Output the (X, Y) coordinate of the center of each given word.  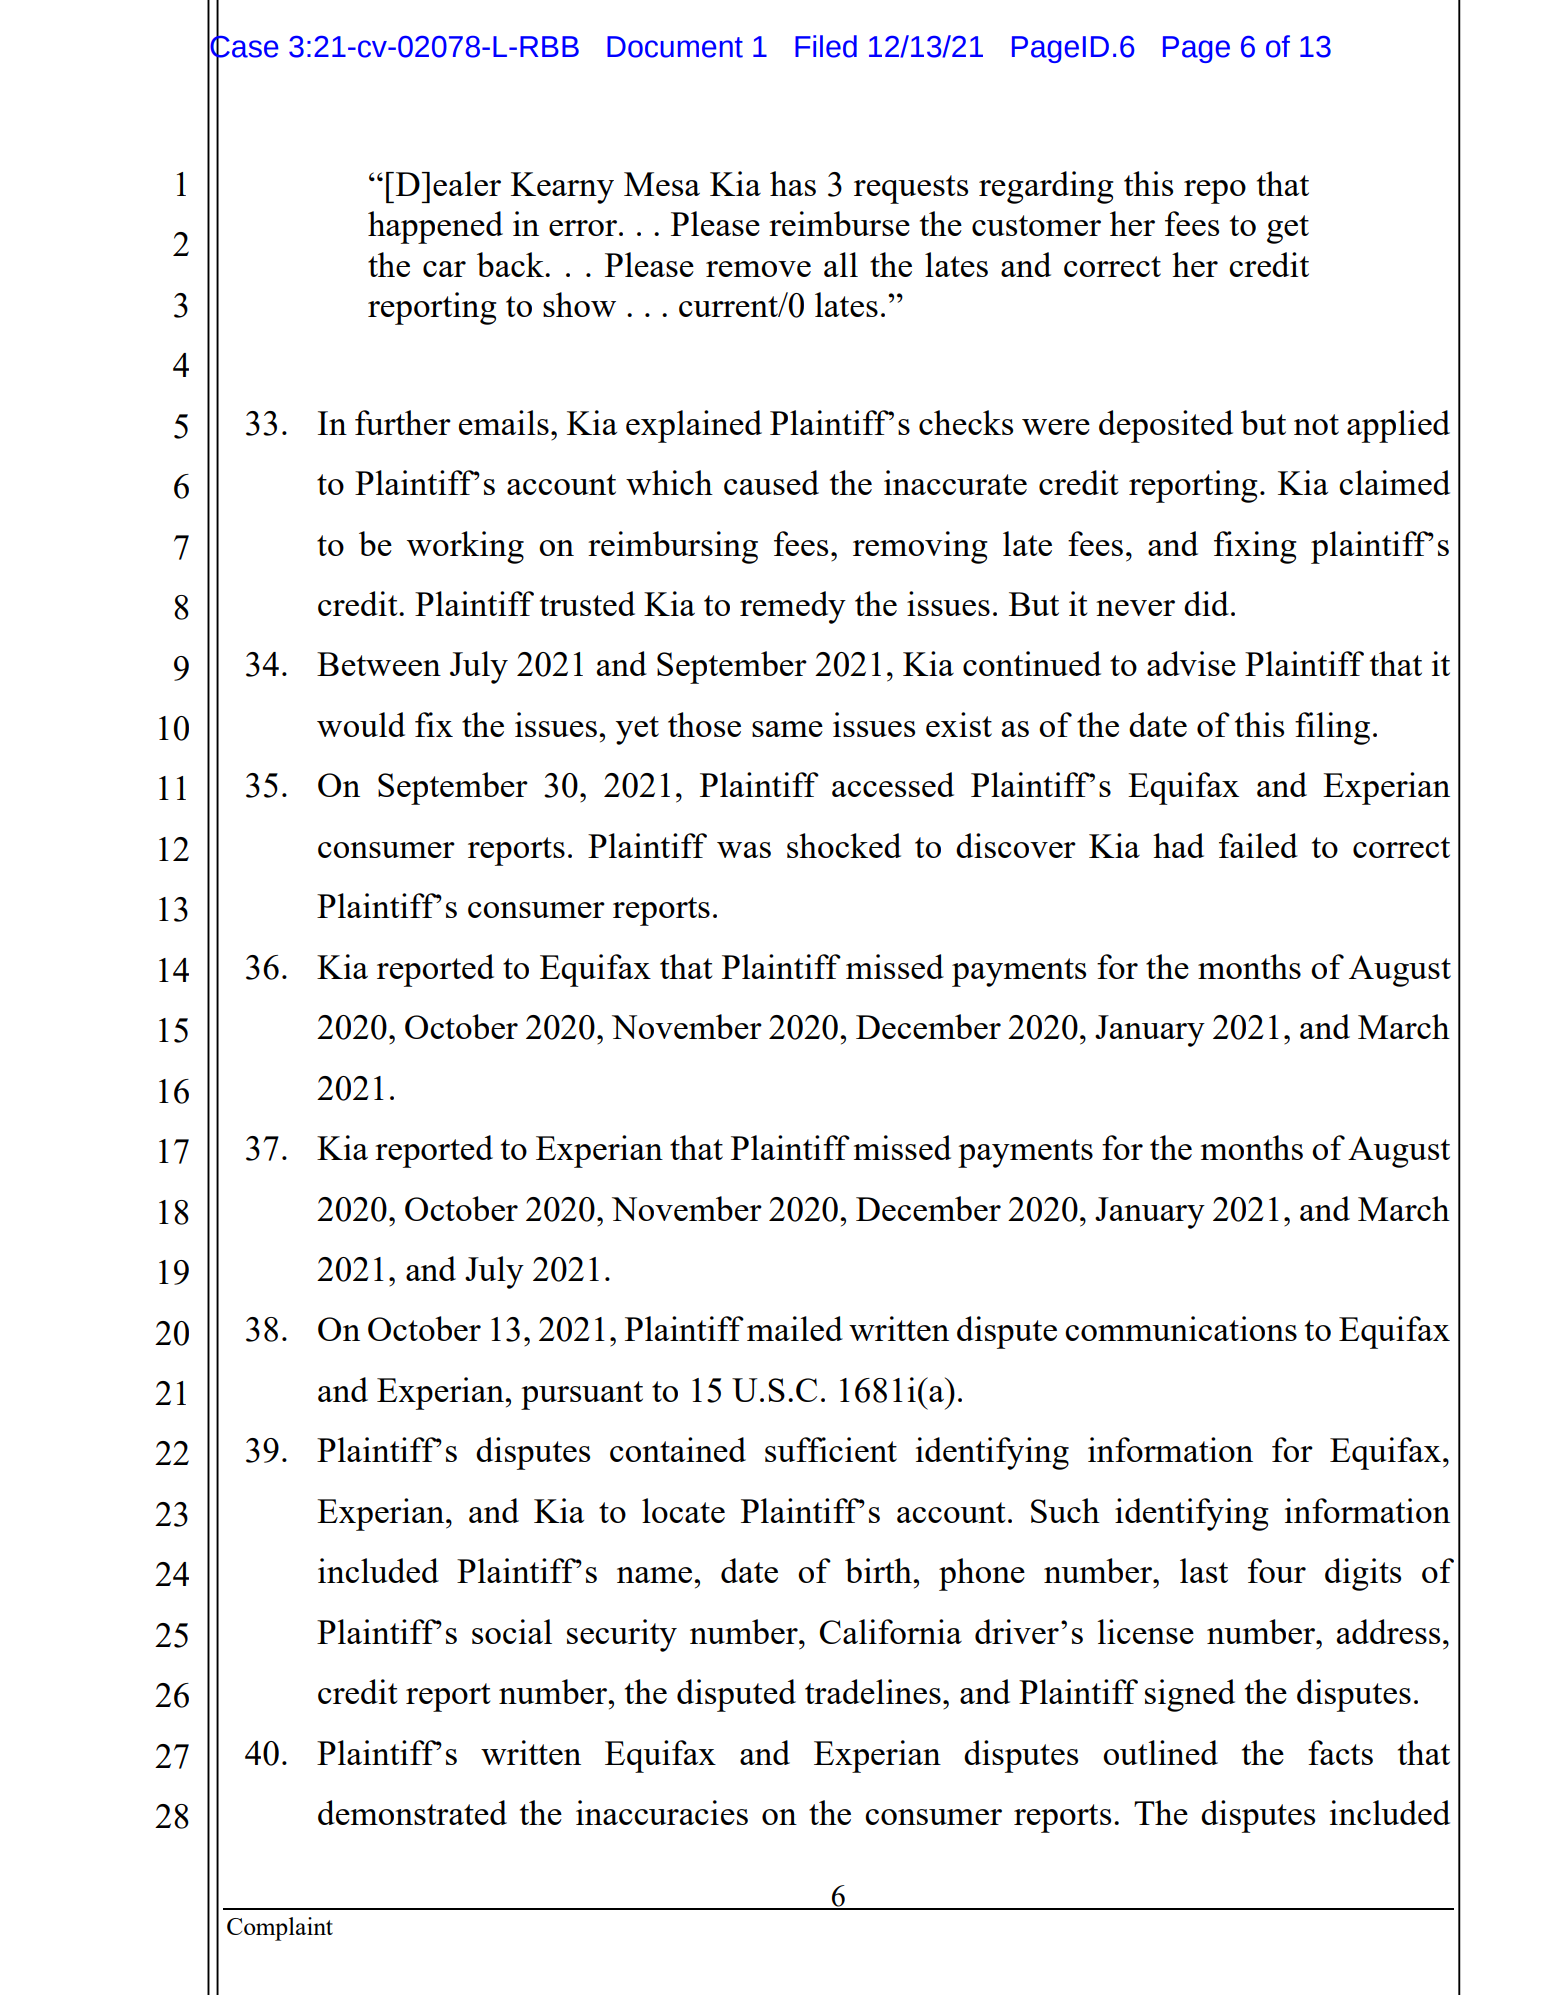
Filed (826, 46)
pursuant (582, 1395)
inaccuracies (662, 1812)
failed (1258, 845)
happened (435, 227)
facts (1340, 1752)
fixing (1255, 547)
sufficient (831, 1449)
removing (920, 547)
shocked (844, 845)
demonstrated (412, 1812)
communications (1181, 1328)
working (465, 547)
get (1288, 229)
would (361, 724)
